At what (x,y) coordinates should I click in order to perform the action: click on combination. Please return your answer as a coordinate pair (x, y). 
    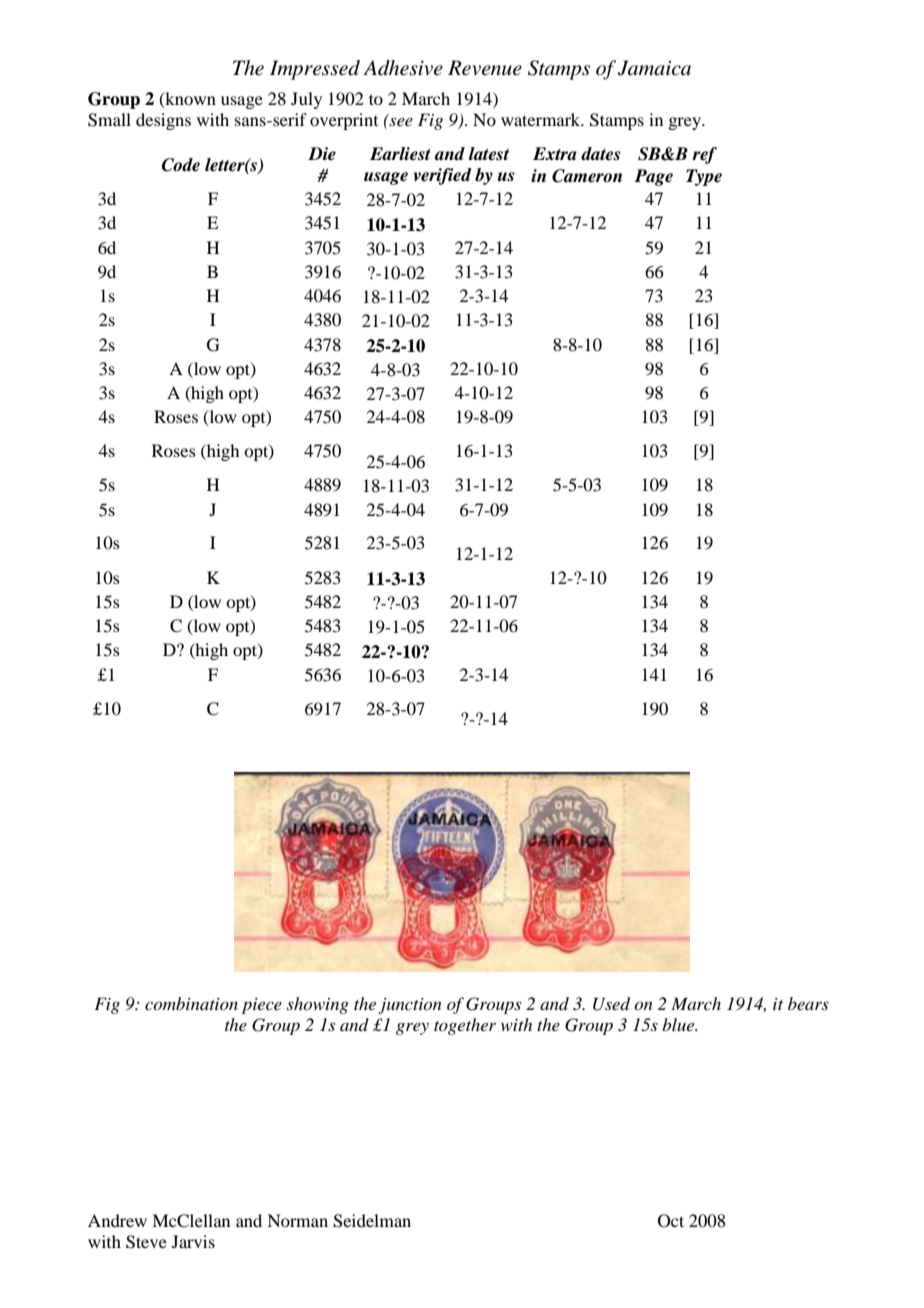
    Looking at the image, I should click on (191, 1003).
